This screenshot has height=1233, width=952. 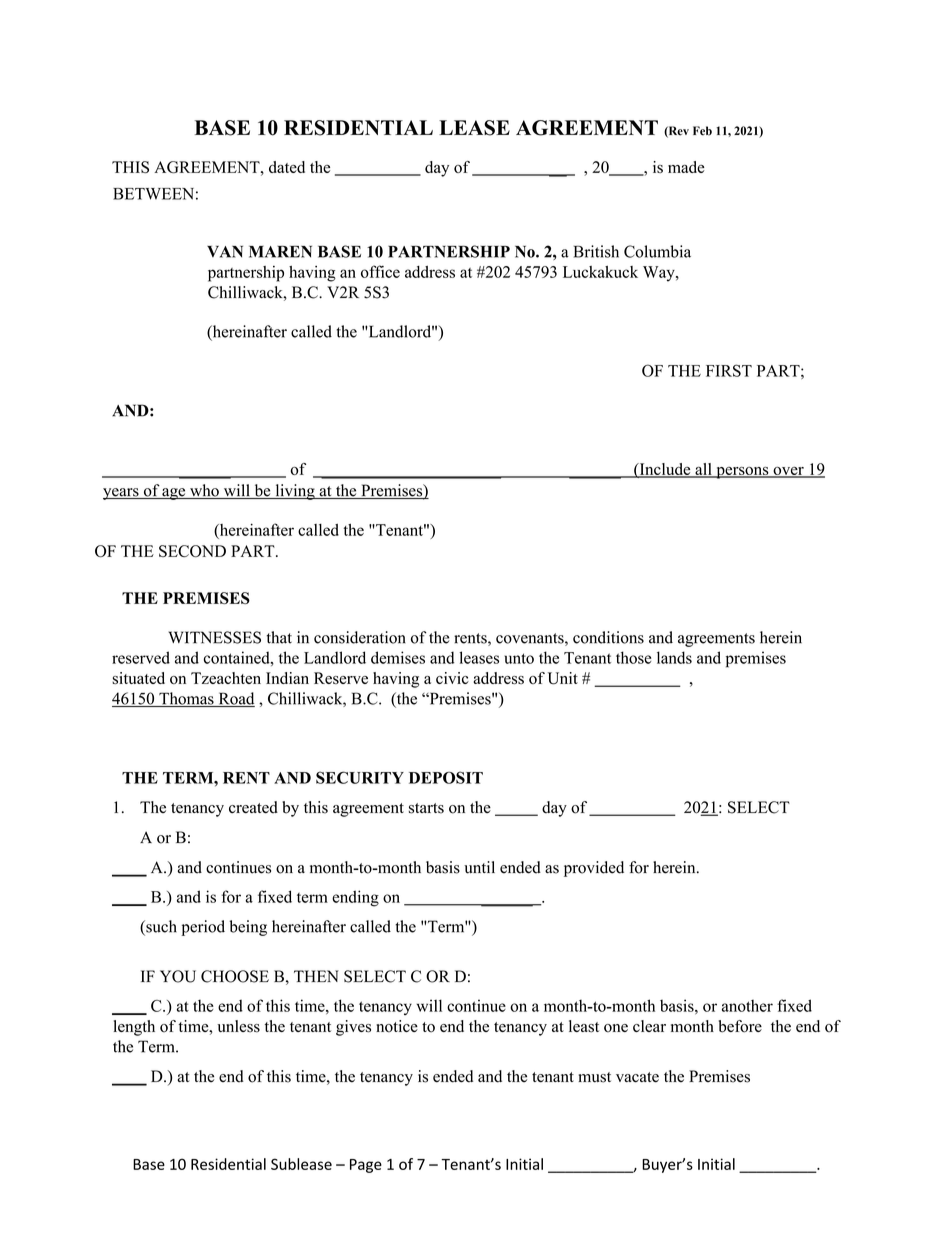 What do you see at coordinates (295, 492) in the screenshot?
I see `living` at bounding box center [295, 492].
